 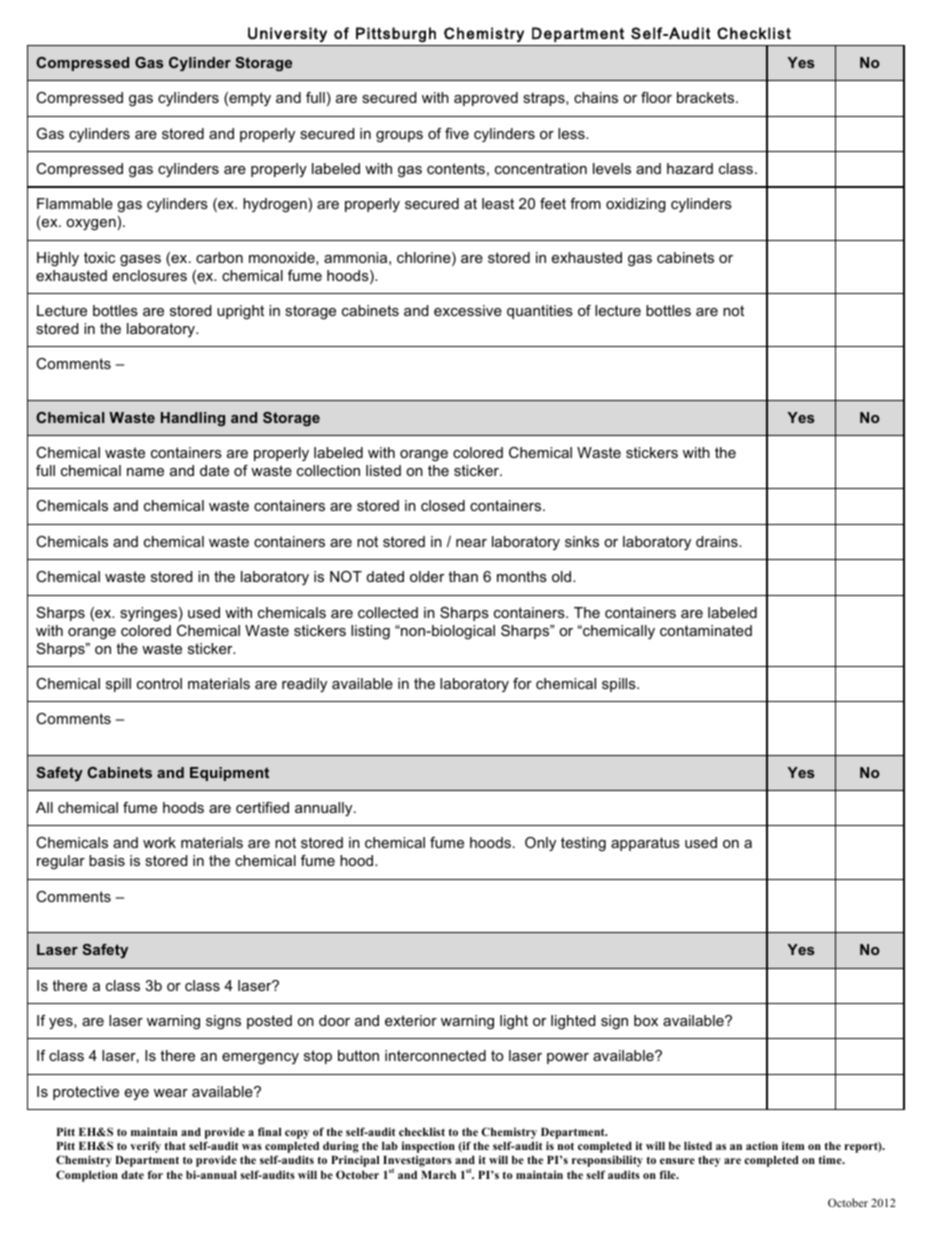 I want to click on approved, so click(x=486, y=99).
